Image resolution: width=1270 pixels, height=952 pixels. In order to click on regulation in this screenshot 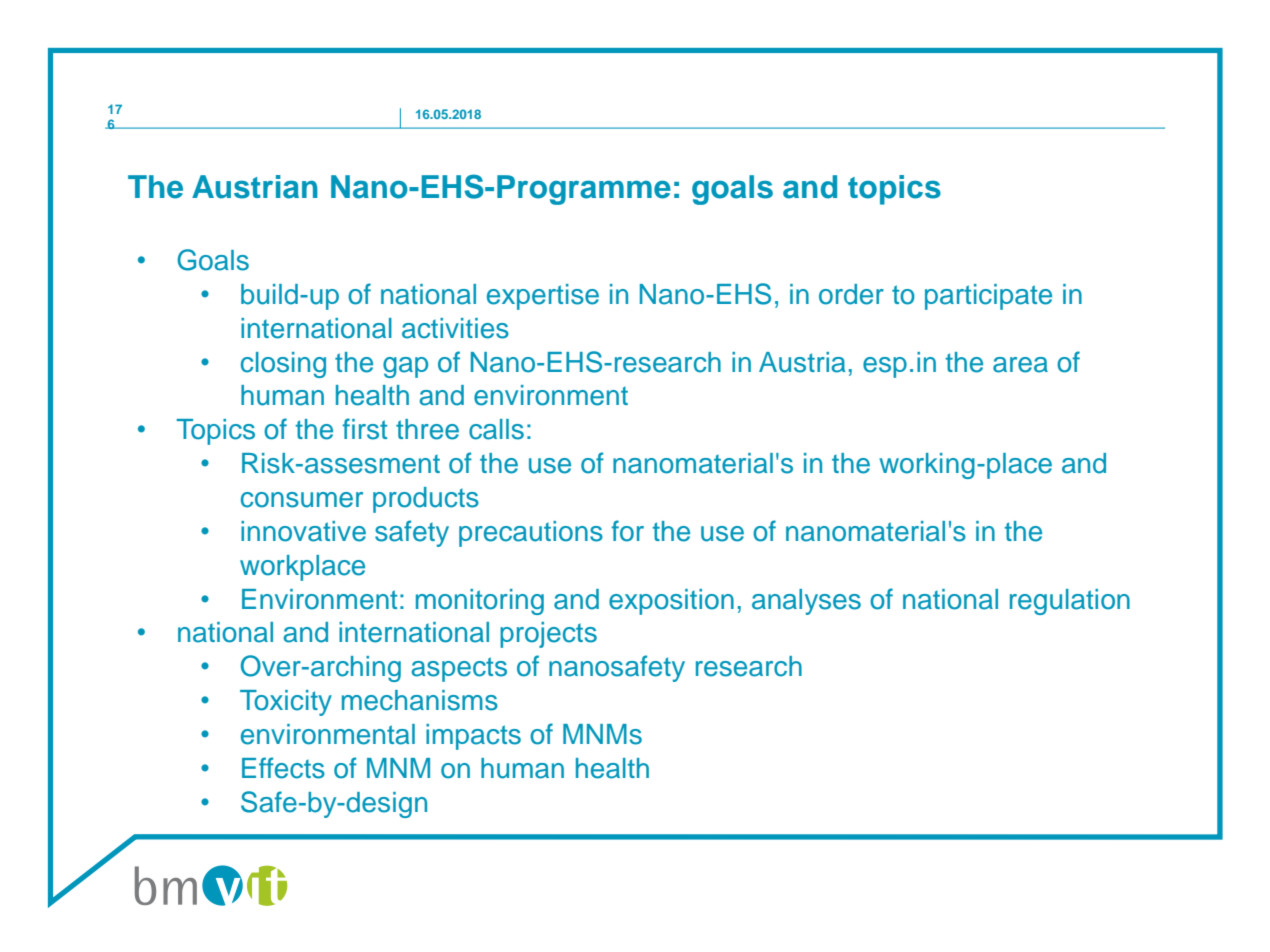, I will do `click(1070, 602)`.
